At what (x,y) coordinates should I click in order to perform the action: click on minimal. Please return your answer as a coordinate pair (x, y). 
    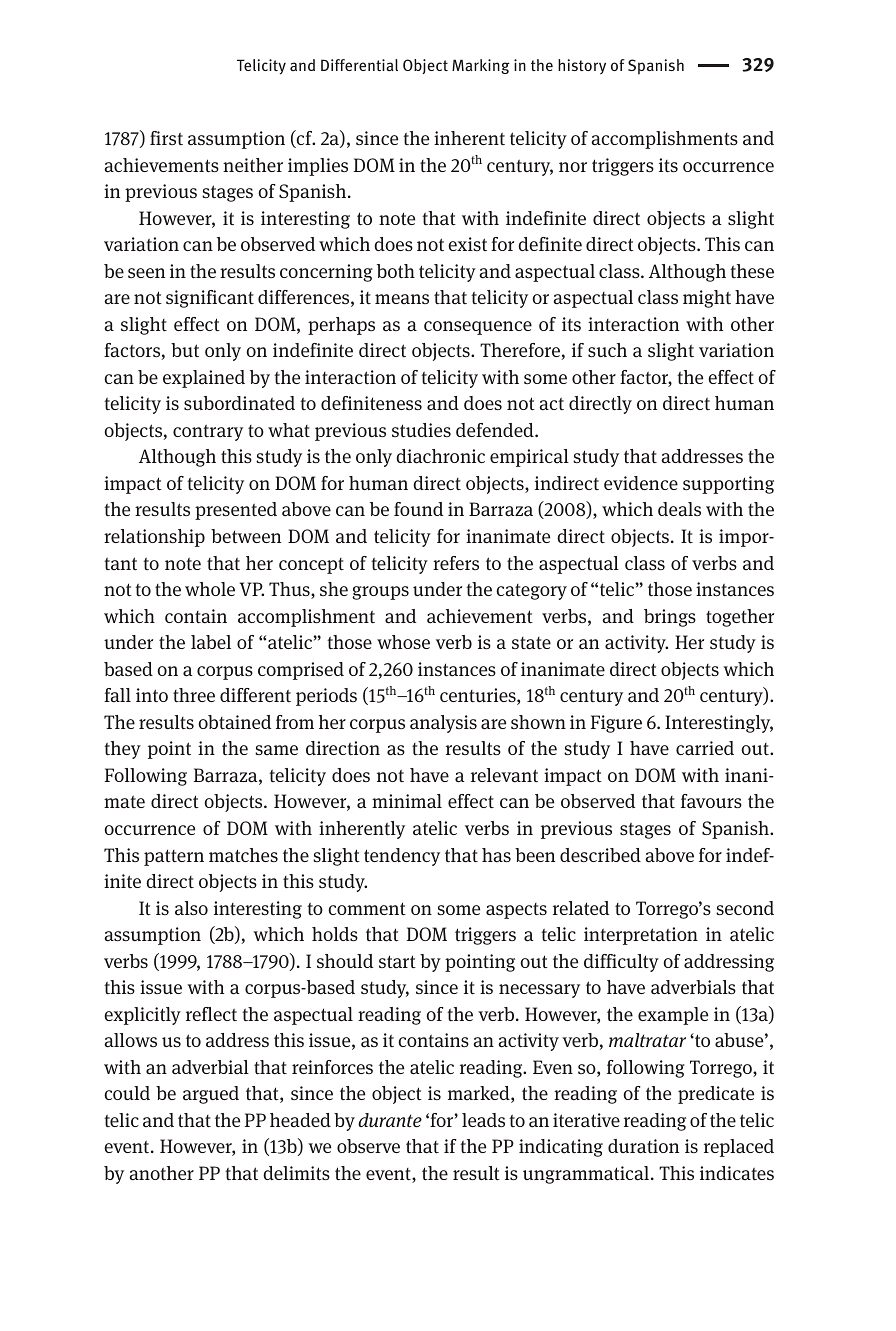
    Looking at the image, I should click on (407, 801).
